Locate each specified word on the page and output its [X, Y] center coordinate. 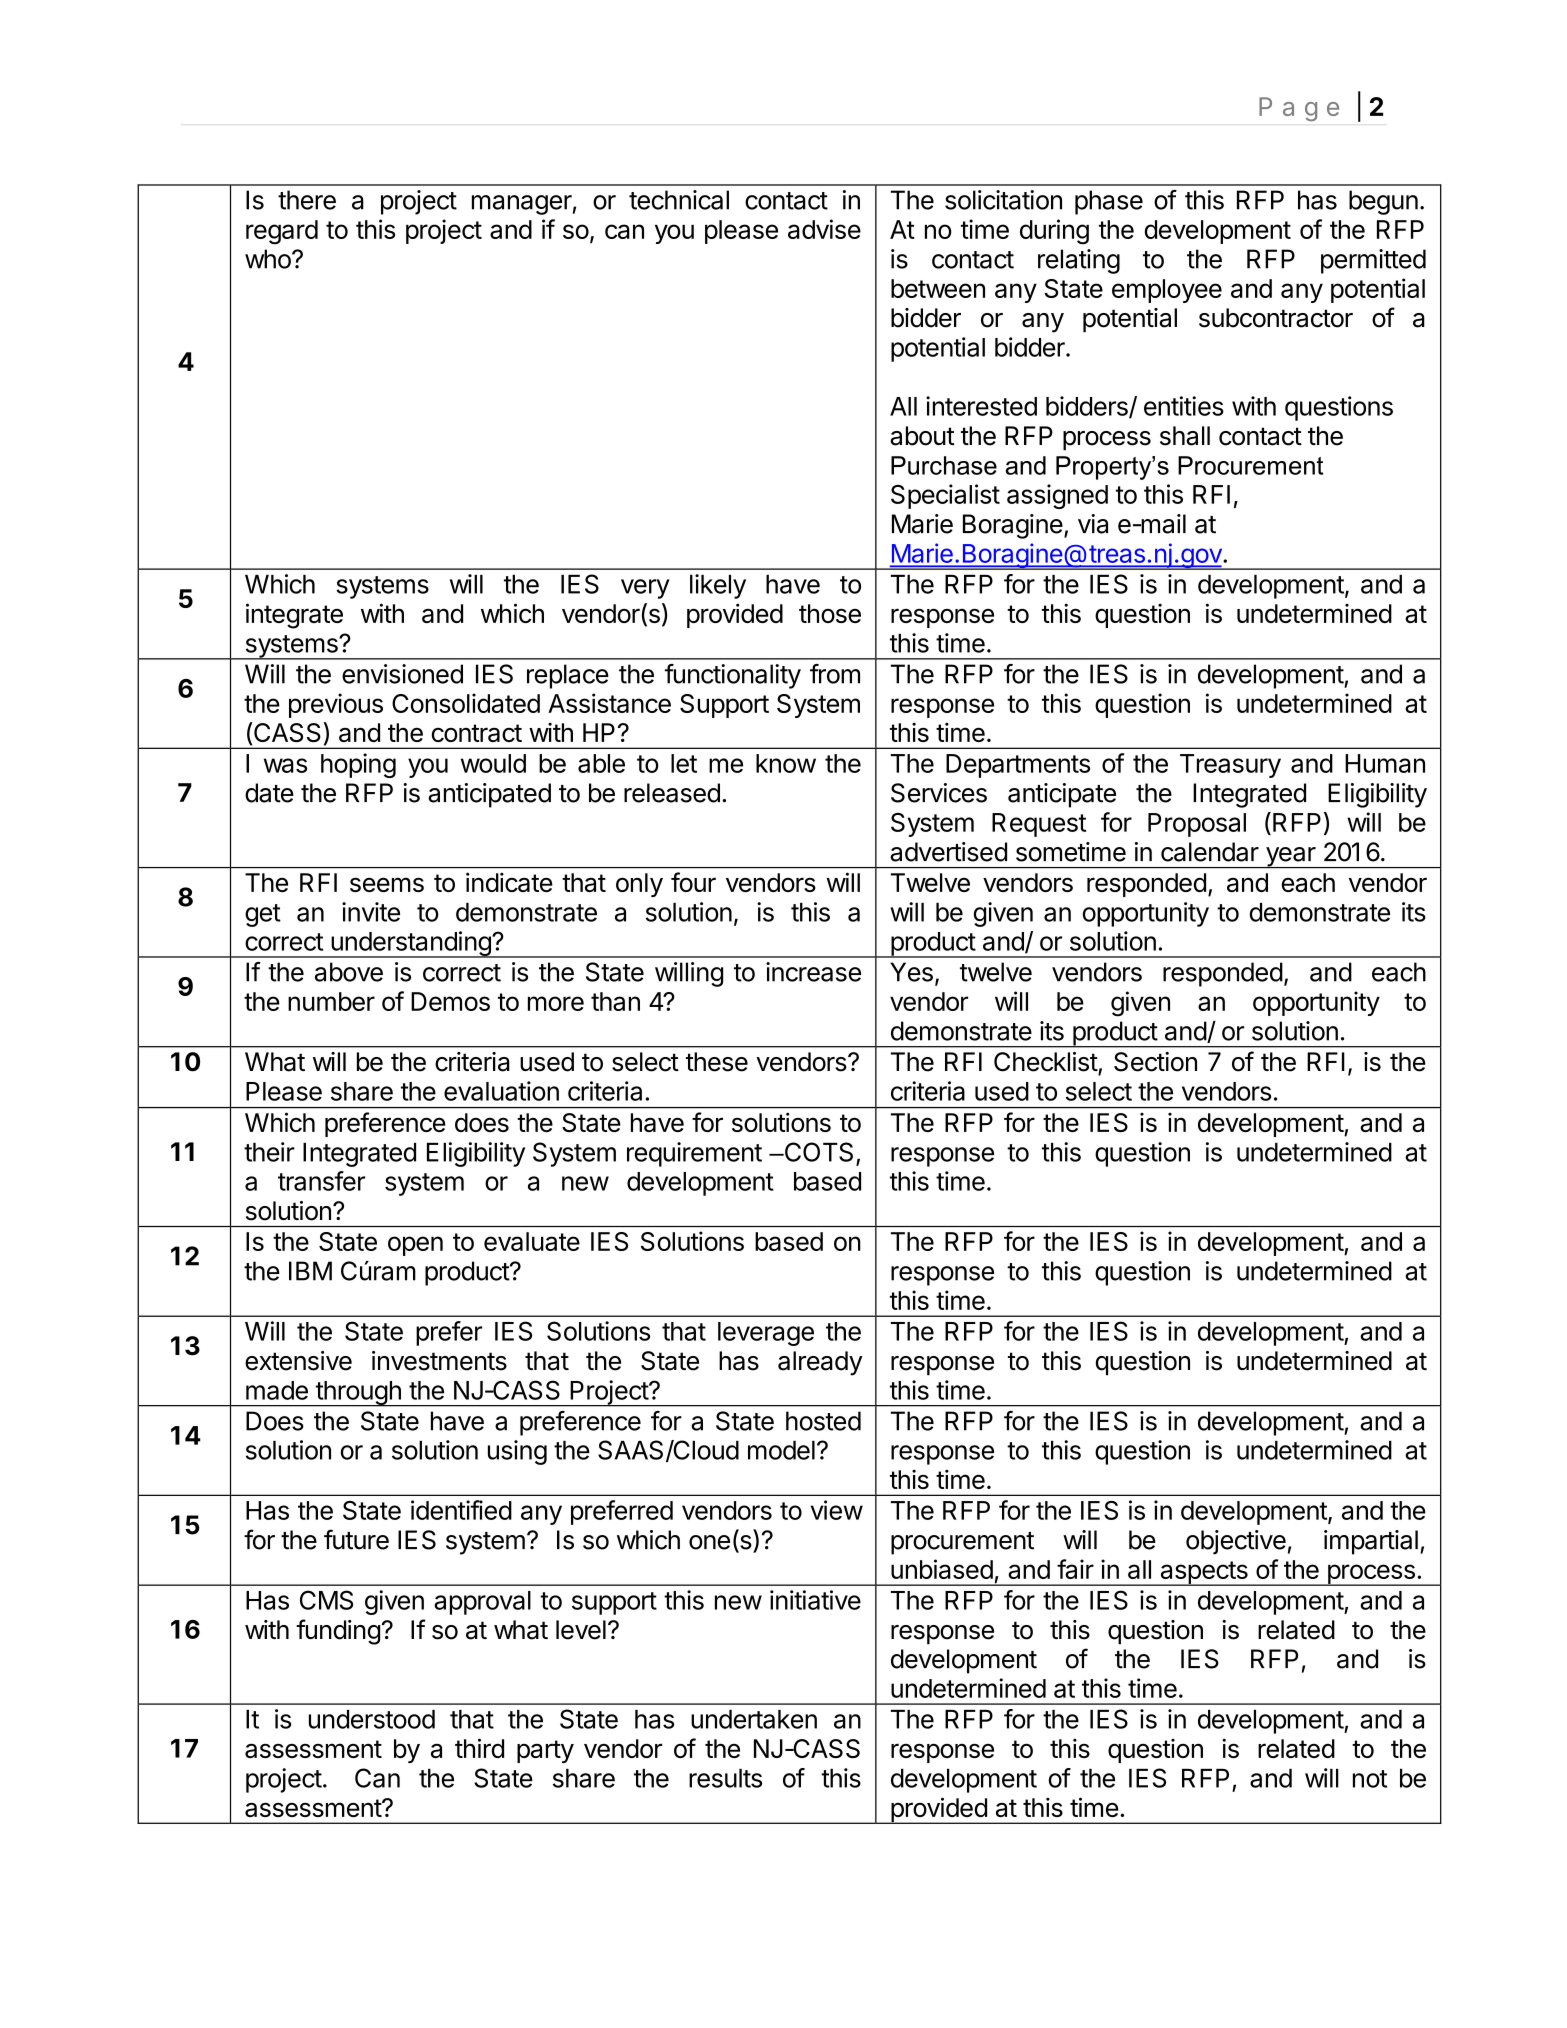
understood [372, 1719]
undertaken [754, 1719]
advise [824, 229]
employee [1167, 291]
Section [1155, 1062]
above [349, 972]
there [307, 200]
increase [813, 972]
